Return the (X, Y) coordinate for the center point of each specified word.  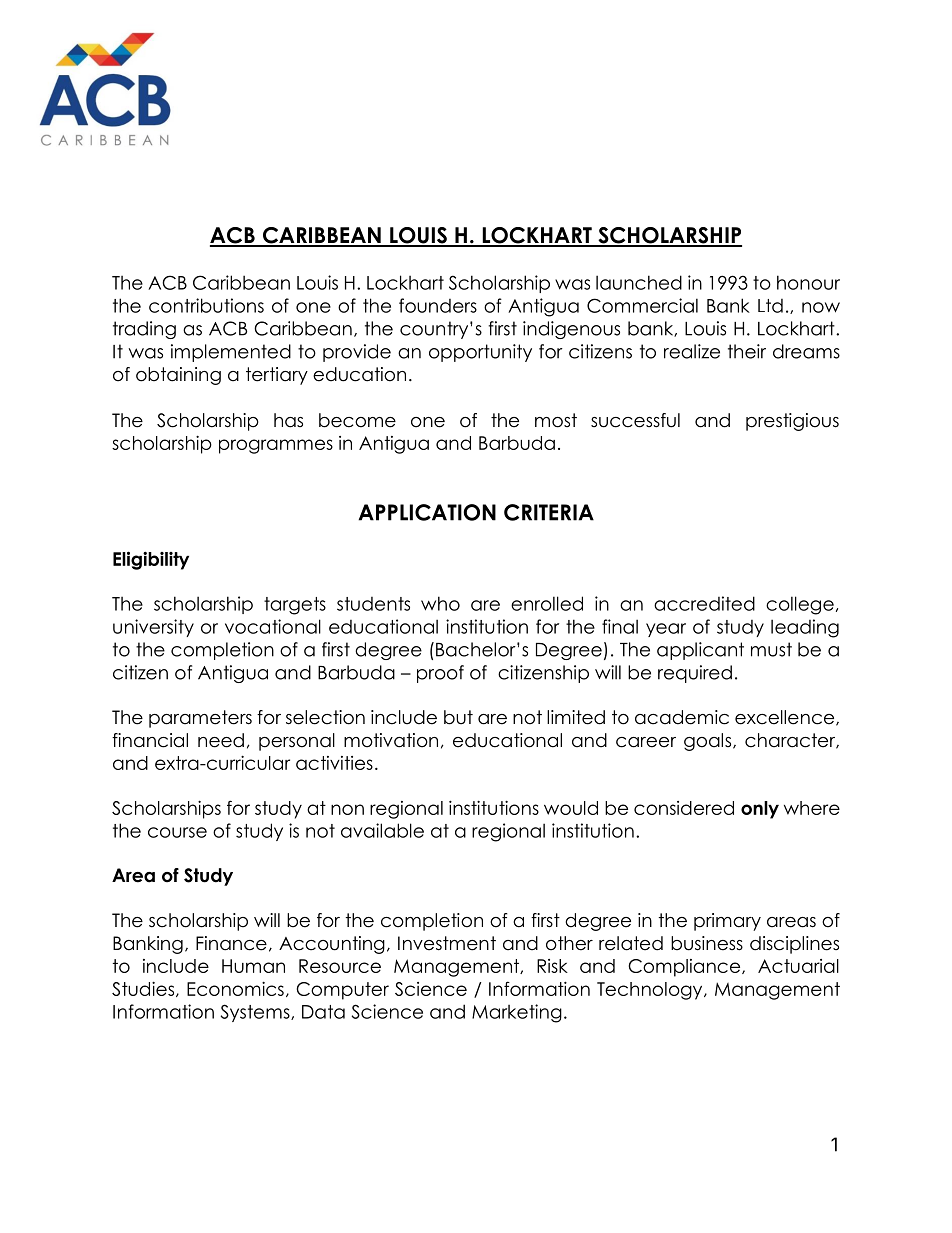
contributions (206, 305)
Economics (235, 988)
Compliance (685, 968)
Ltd (770, 306)
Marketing (517, 1013)
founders (438, 305)
